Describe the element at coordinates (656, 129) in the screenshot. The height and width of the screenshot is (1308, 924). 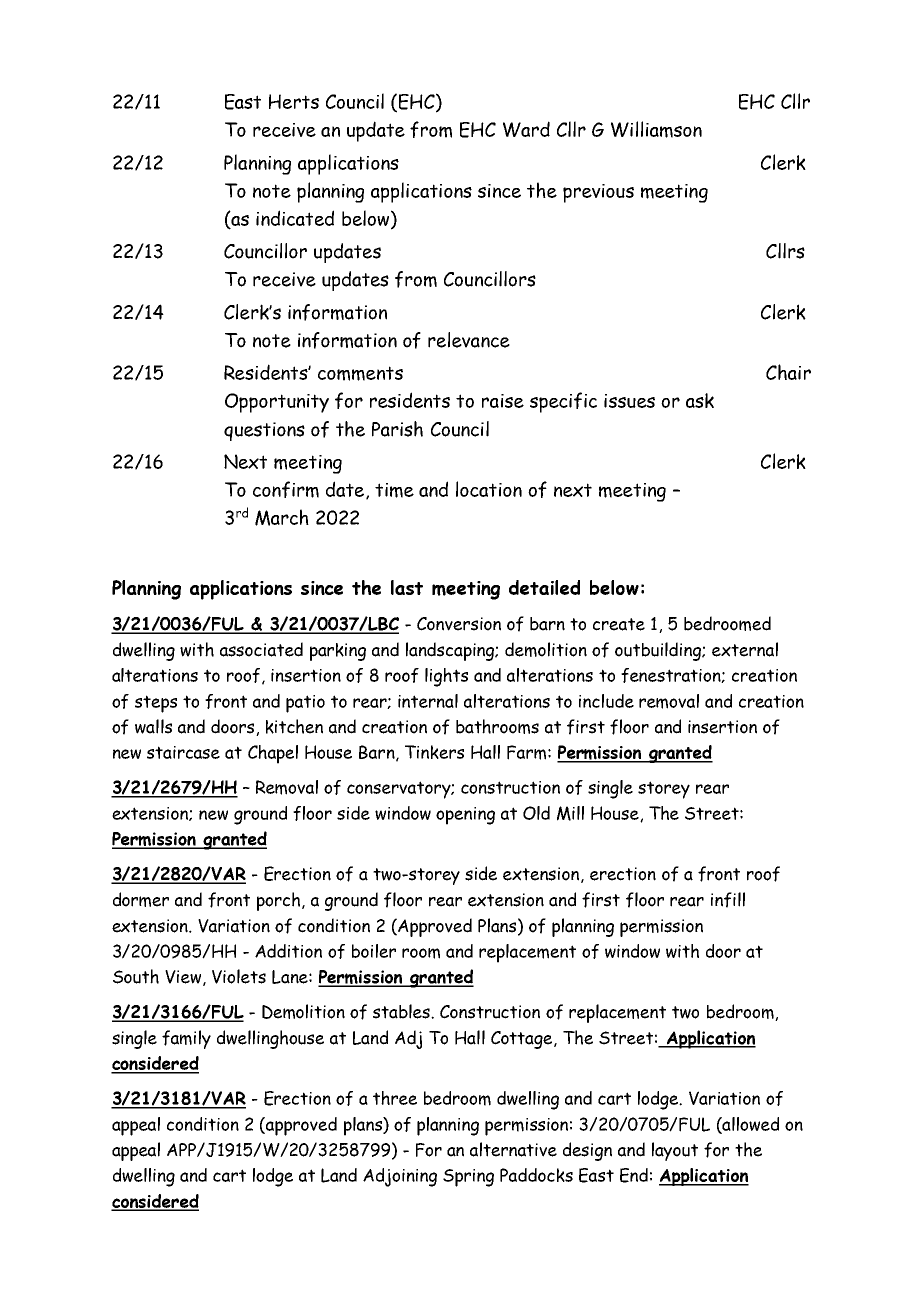
I see `Williamson` at that location.
